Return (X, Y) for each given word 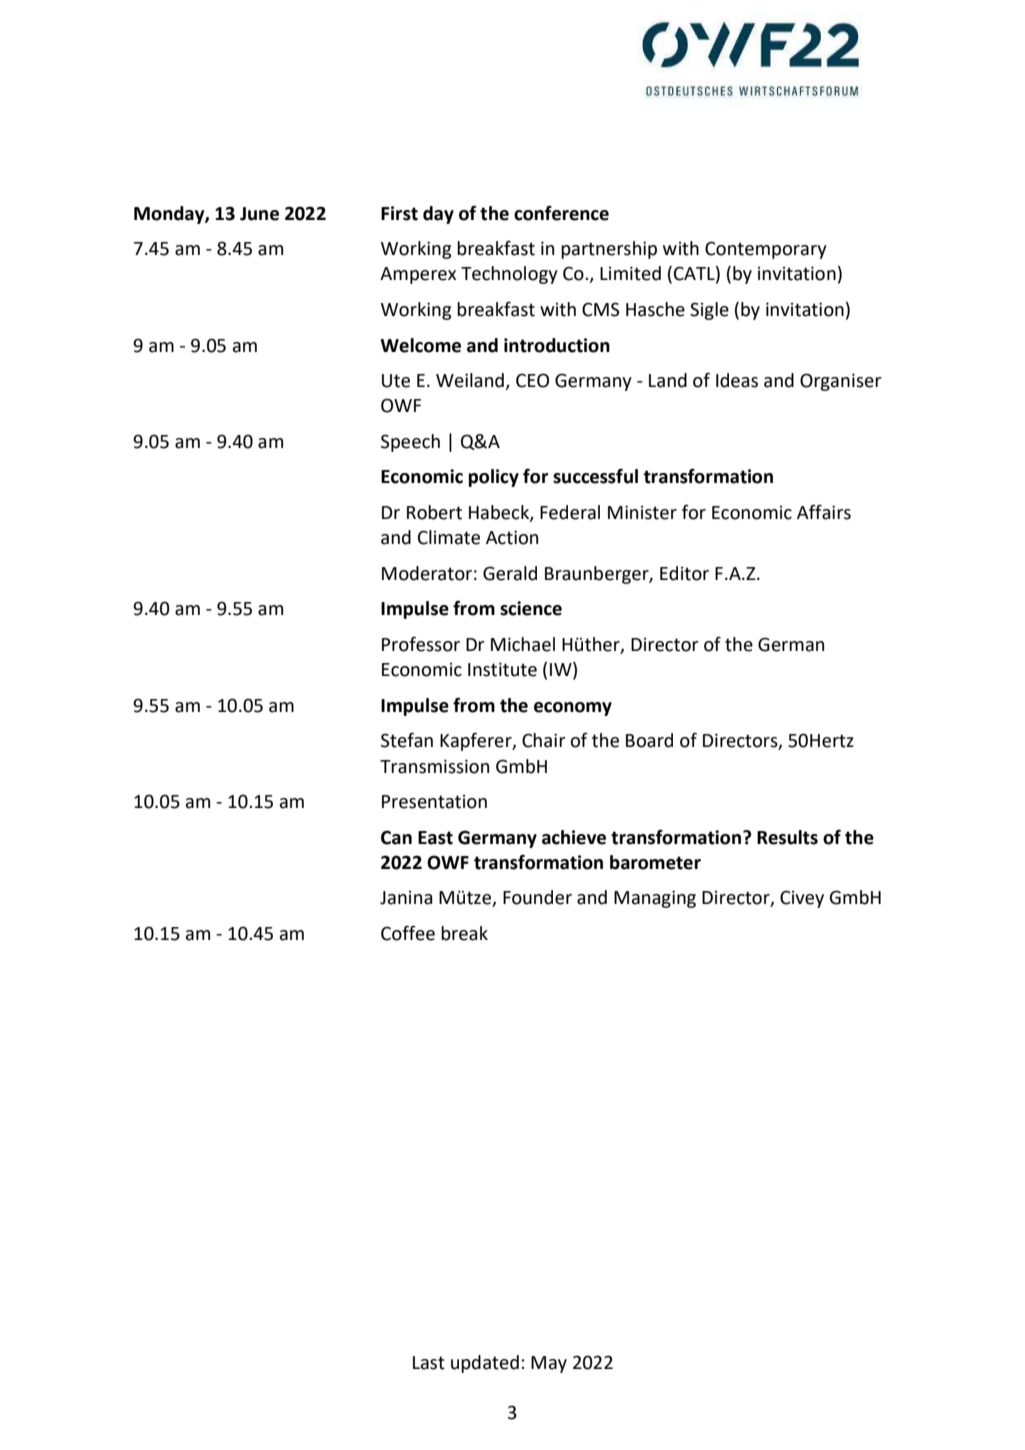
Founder (537, 897)
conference (561, 213)
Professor (421, 644)
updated (485, 1364)
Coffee (408, 933)
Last (429, 1363)
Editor (684, 573)
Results (787, 837)
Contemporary (766, 250)
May (549, 1364)
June (259, 214)
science (531, 608)
